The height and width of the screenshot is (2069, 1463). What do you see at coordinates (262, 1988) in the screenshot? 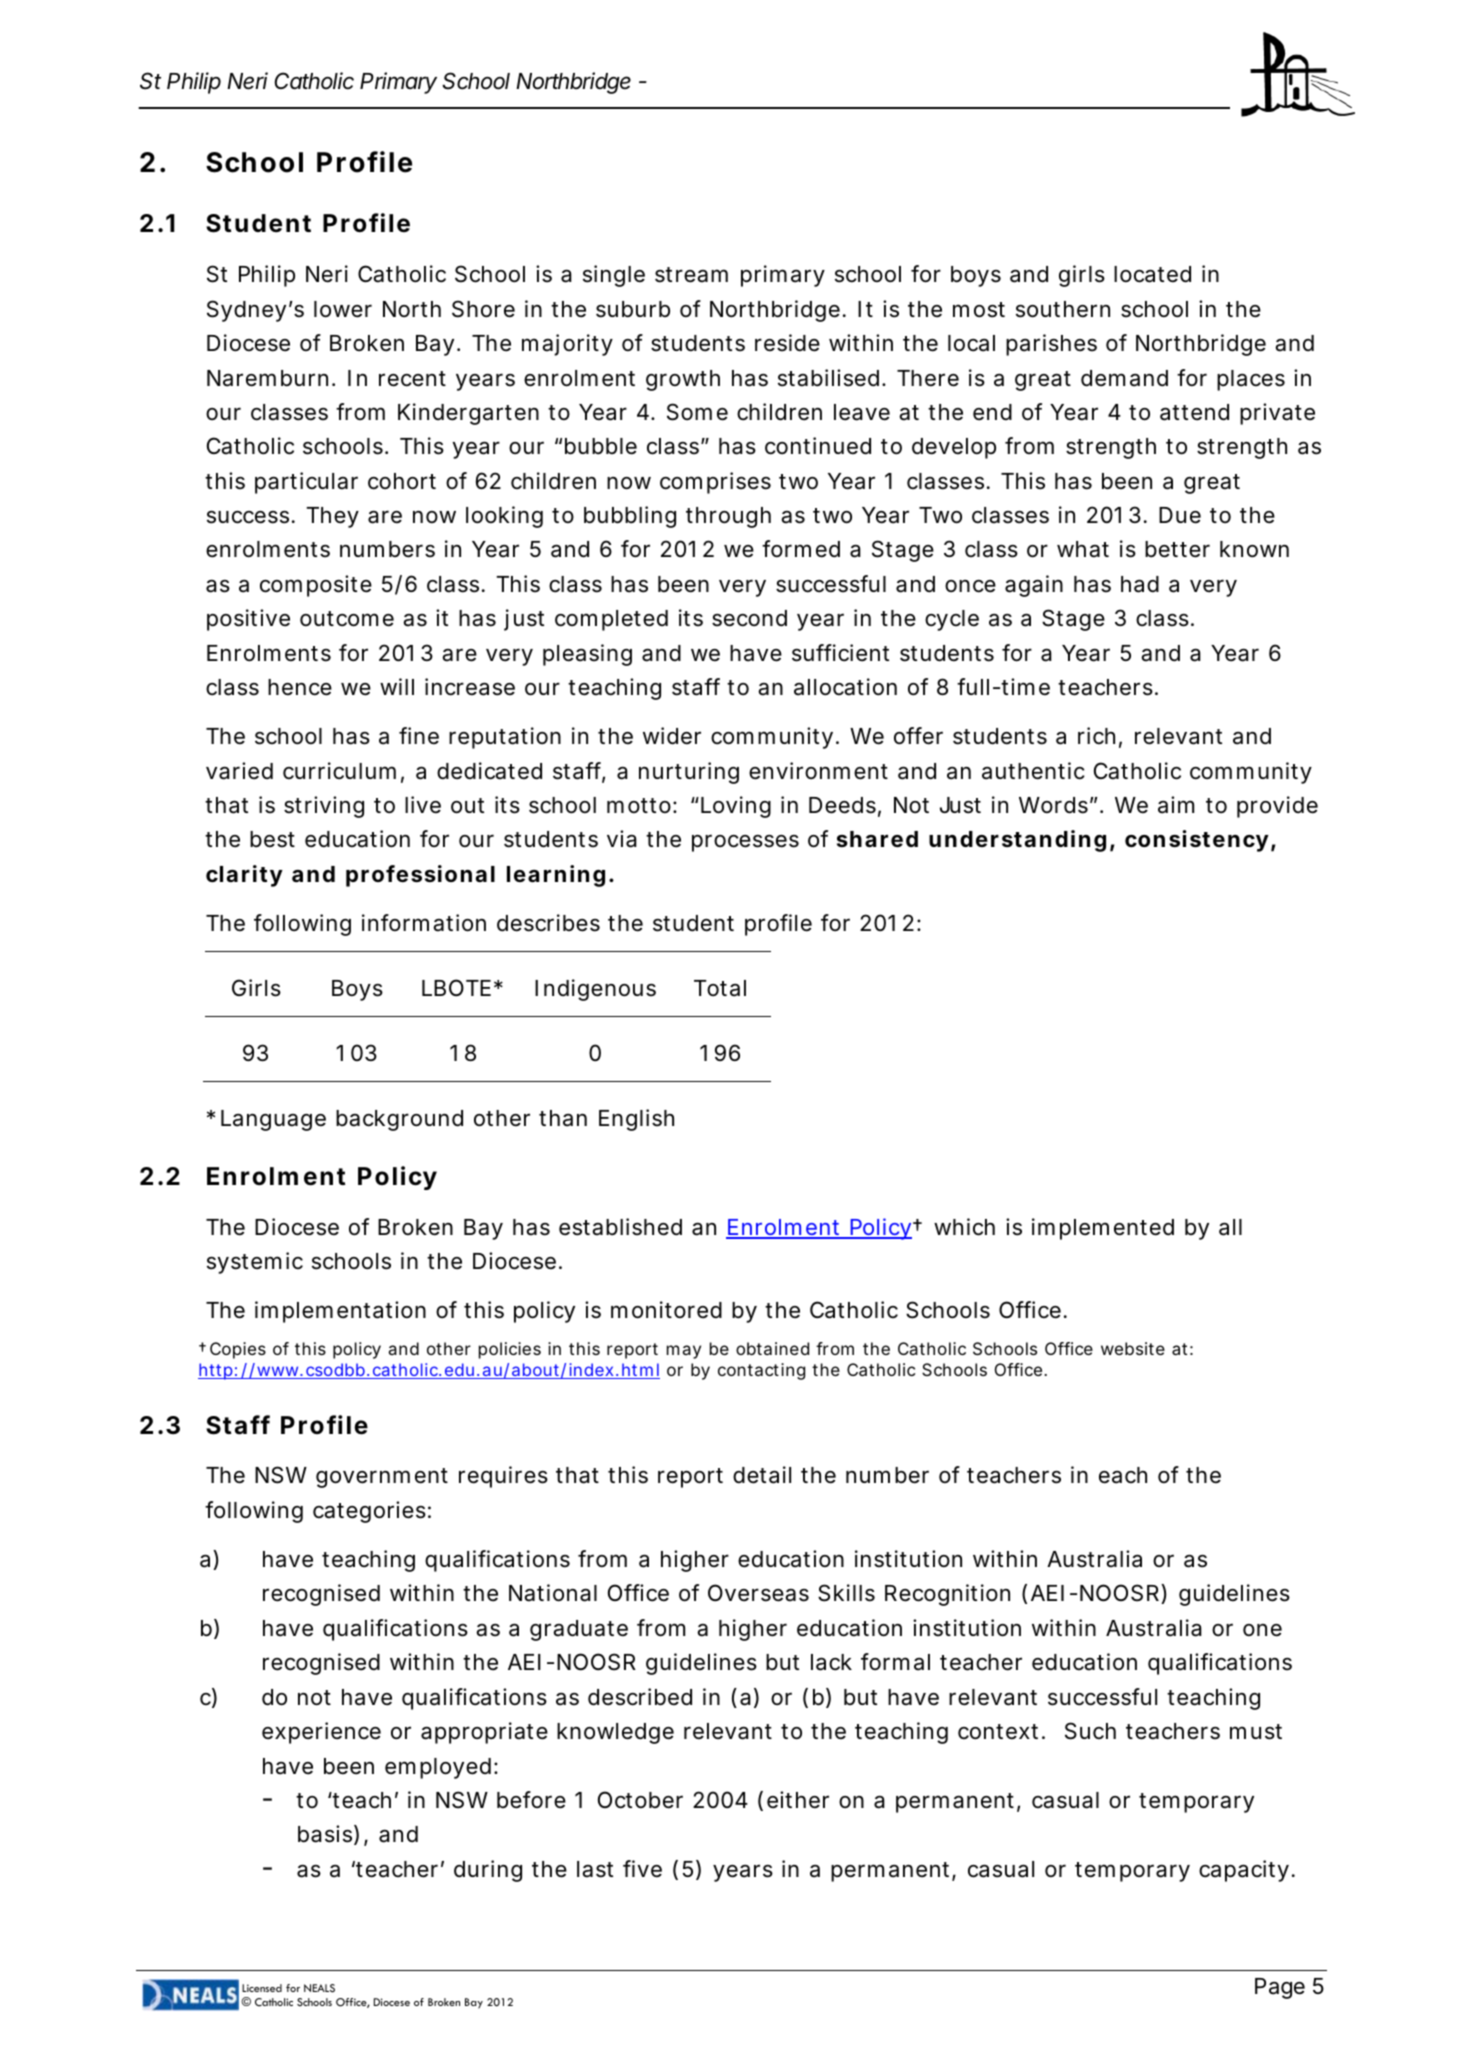
I see `Licensed` at bounding box center [262, 1988].
